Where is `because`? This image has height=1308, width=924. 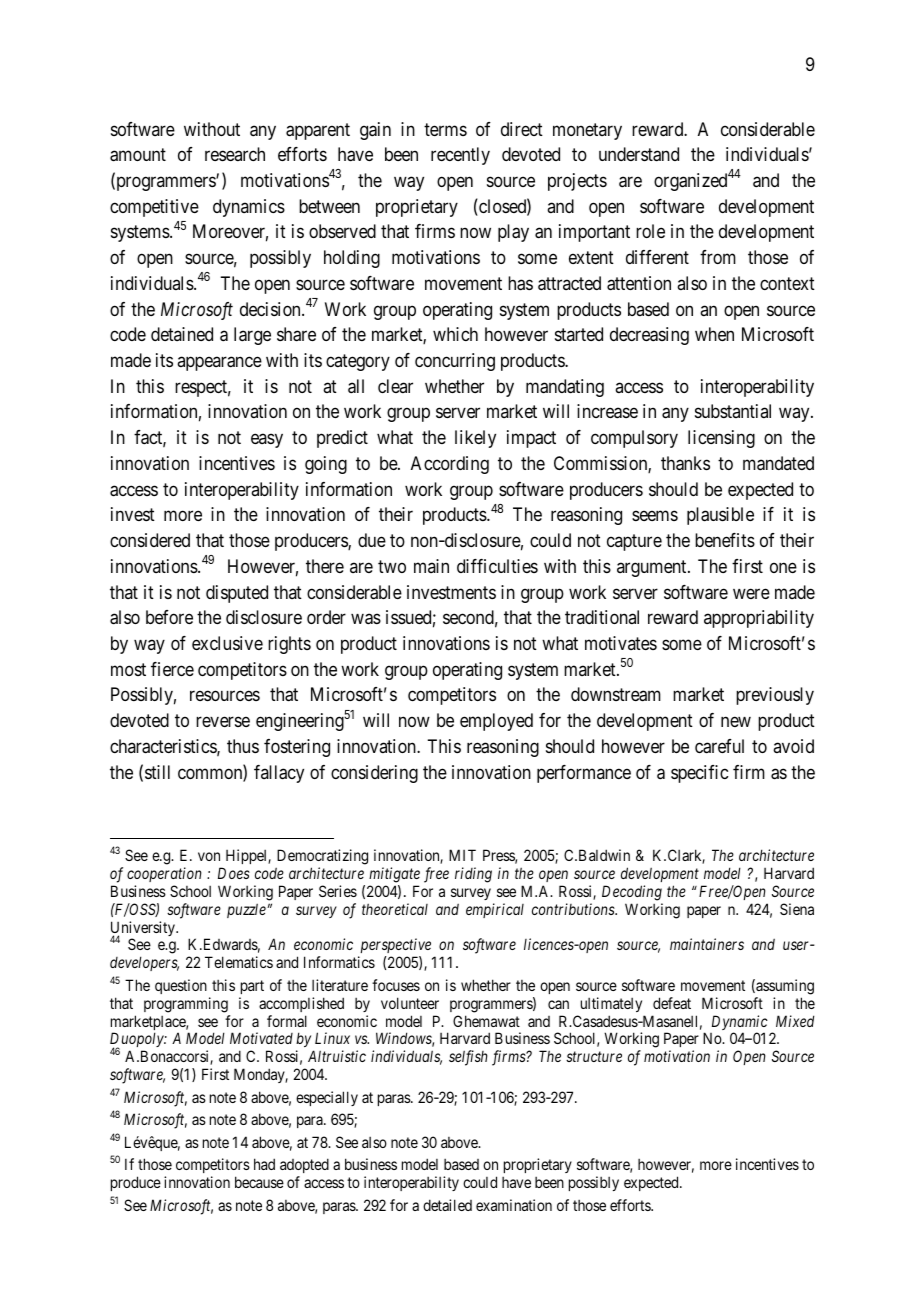 because is located at coordinates (259, 1182).
